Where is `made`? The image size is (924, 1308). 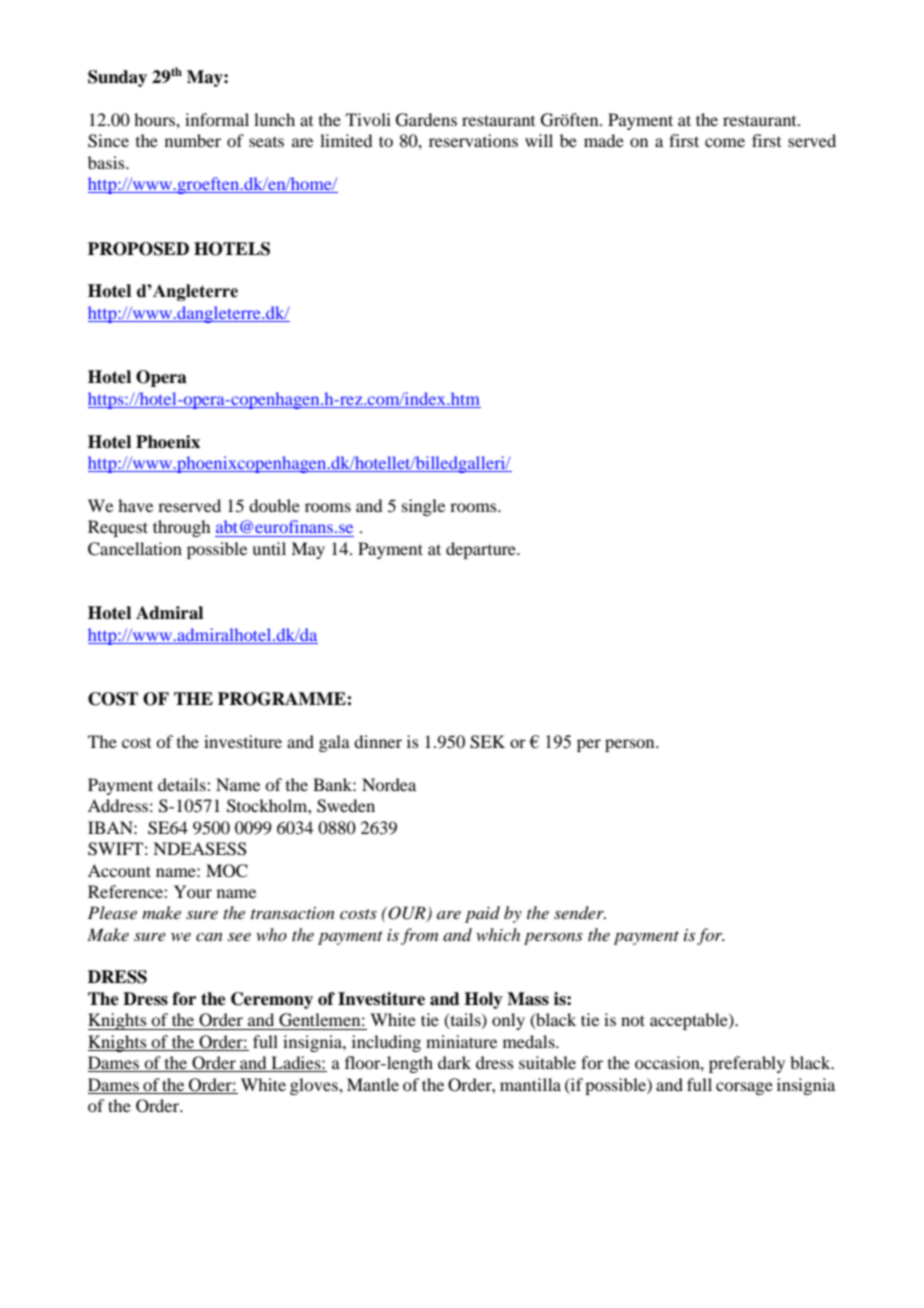
made is located at coordinates (604, 140).
